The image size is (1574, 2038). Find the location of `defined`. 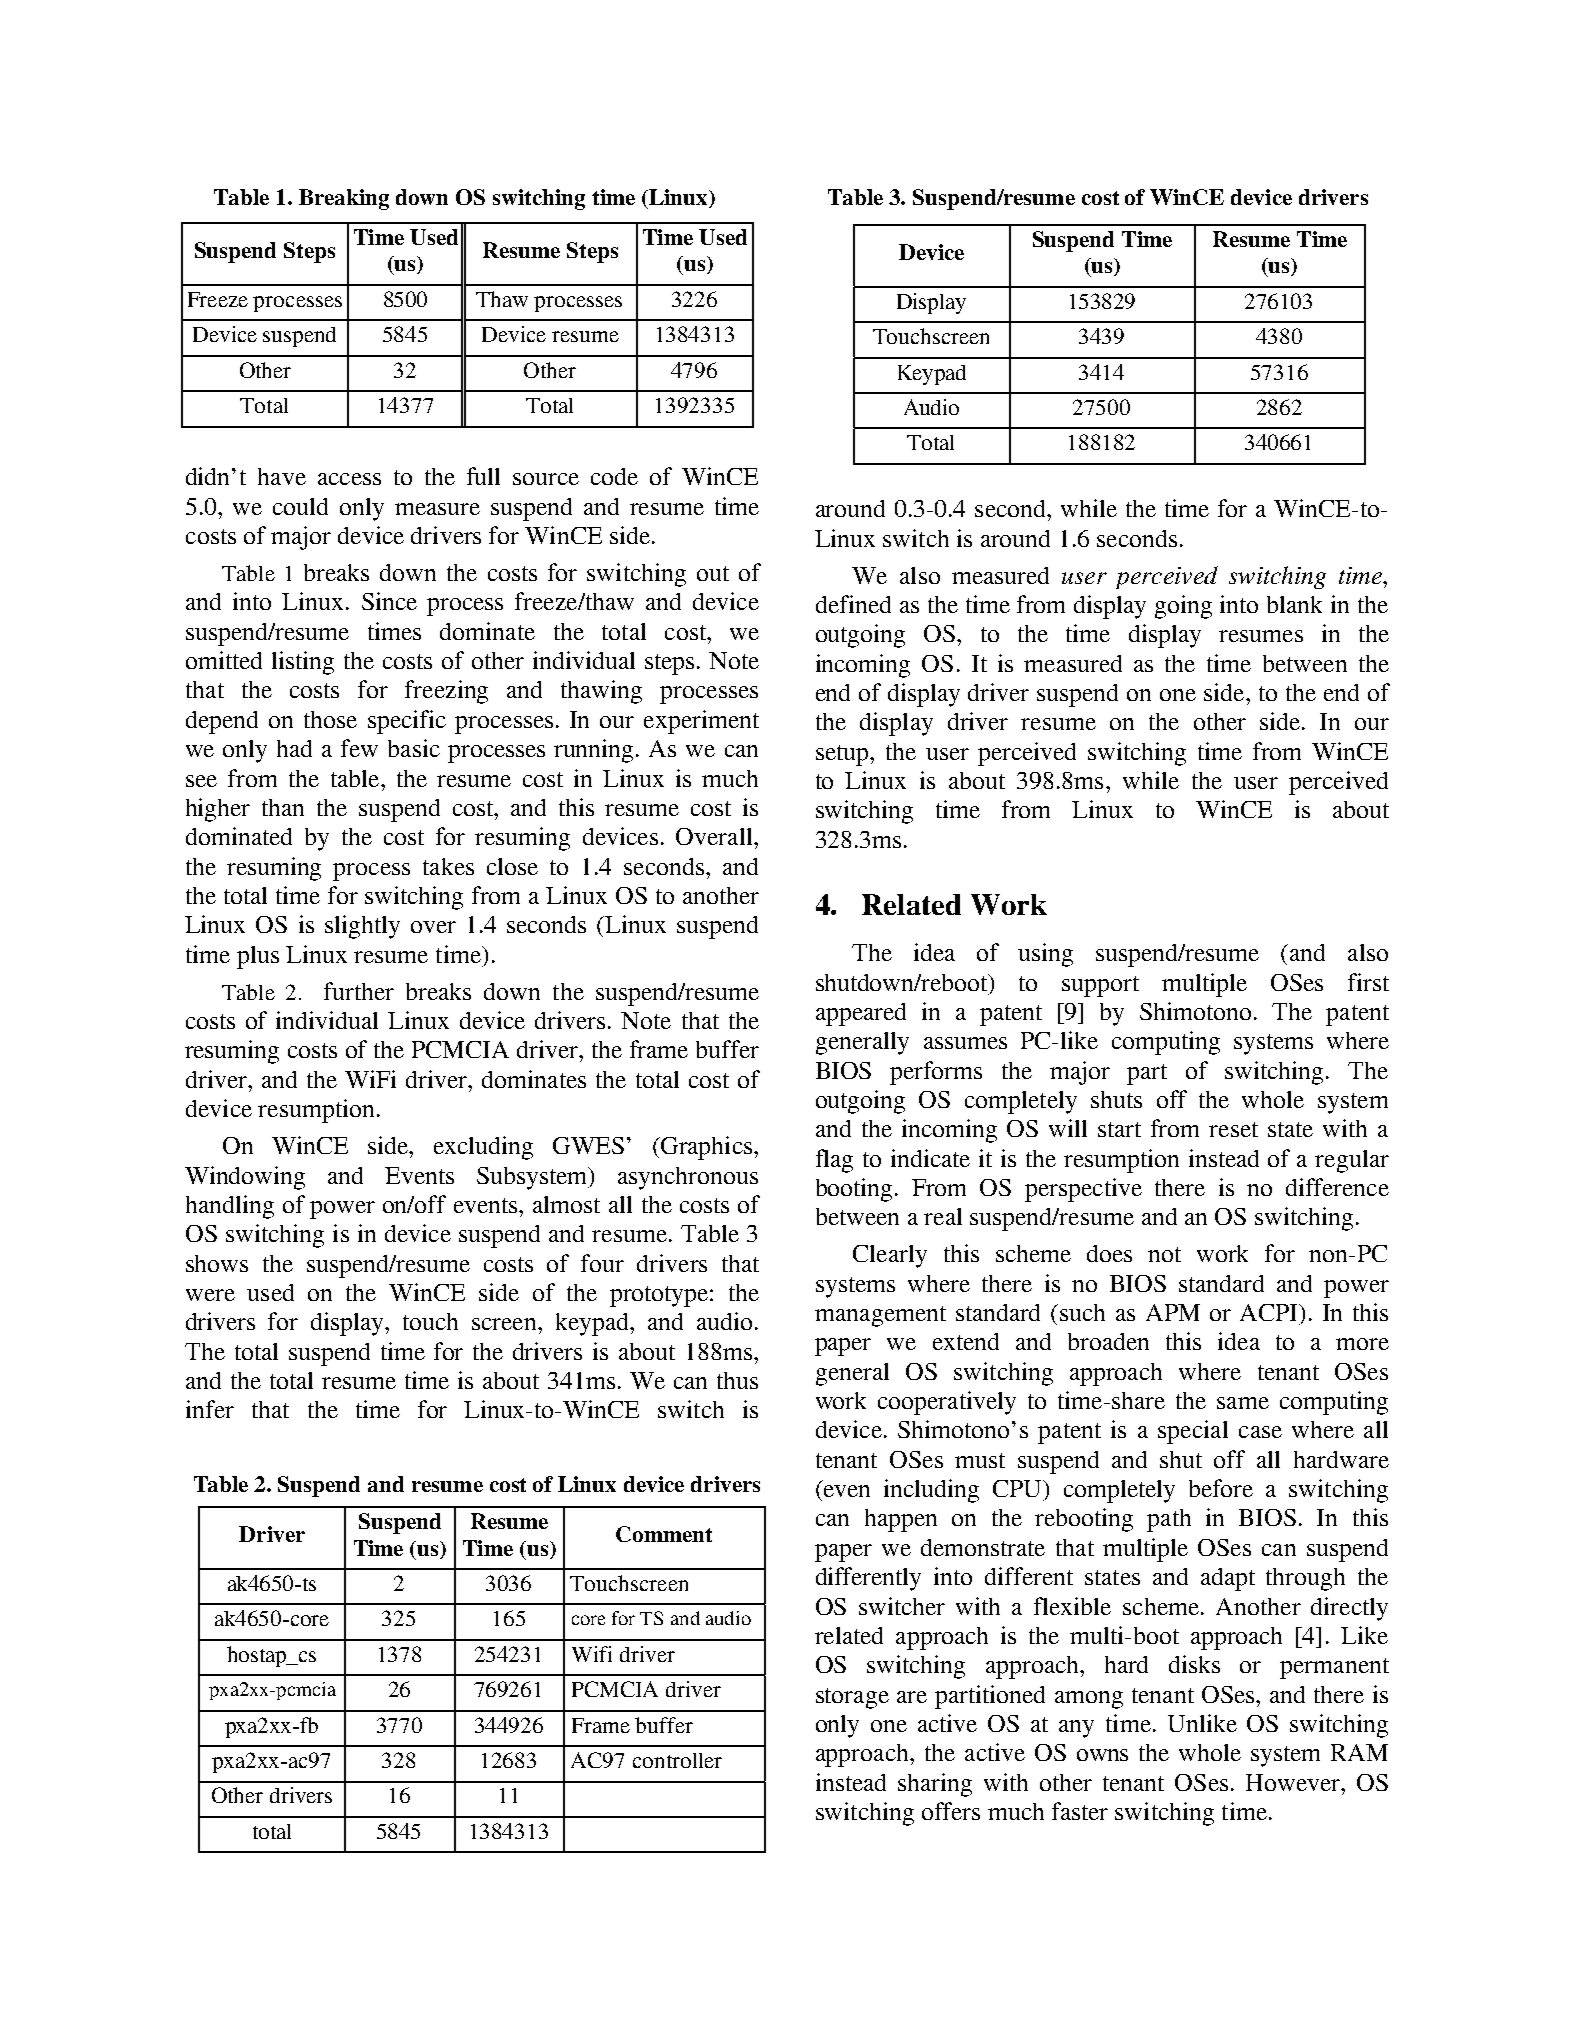

defined is located at coordinates (853, 604).
